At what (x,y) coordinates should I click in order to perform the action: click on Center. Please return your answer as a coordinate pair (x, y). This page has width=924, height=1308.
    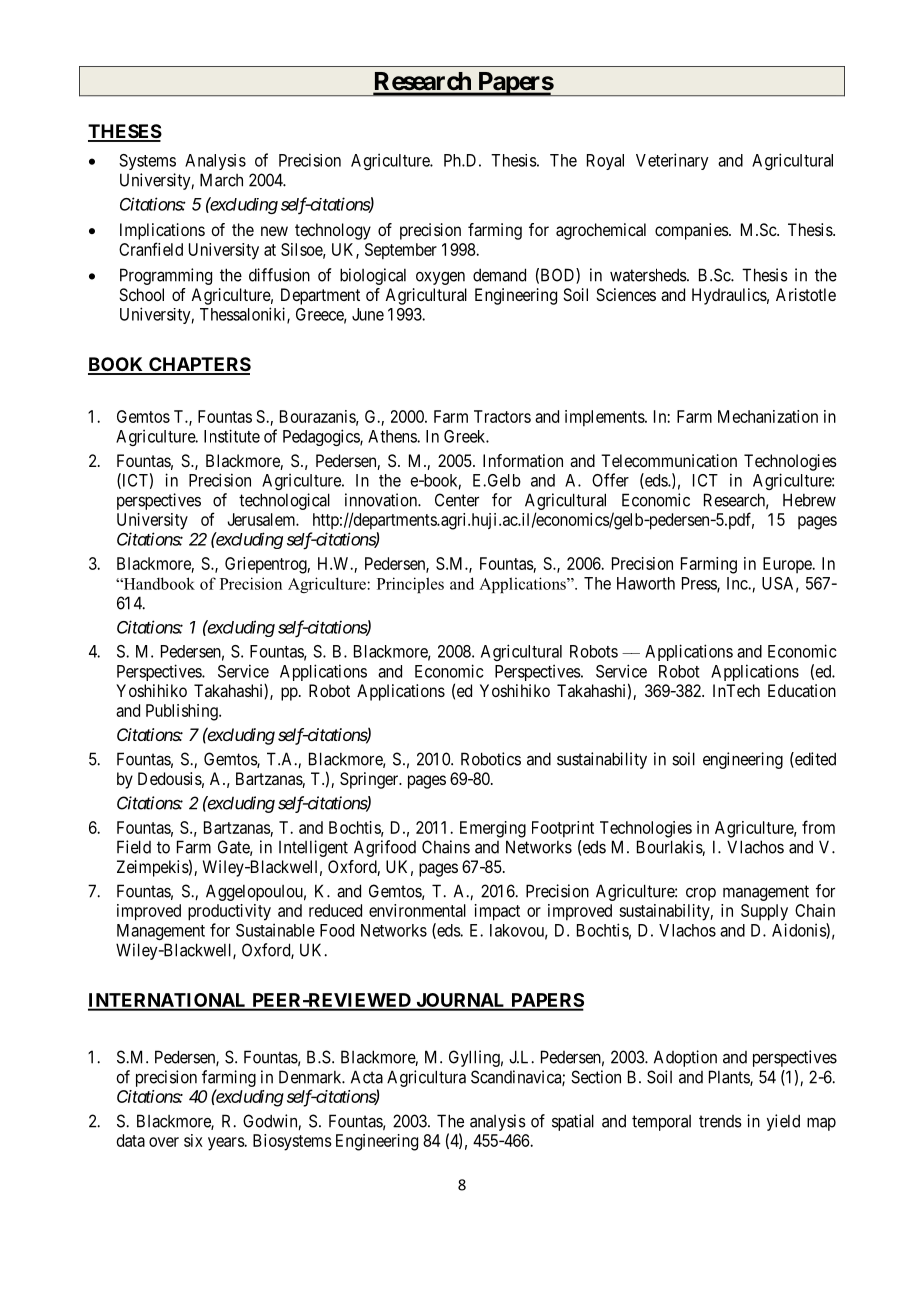
    Looking at the image, I should click on (457, 500).
